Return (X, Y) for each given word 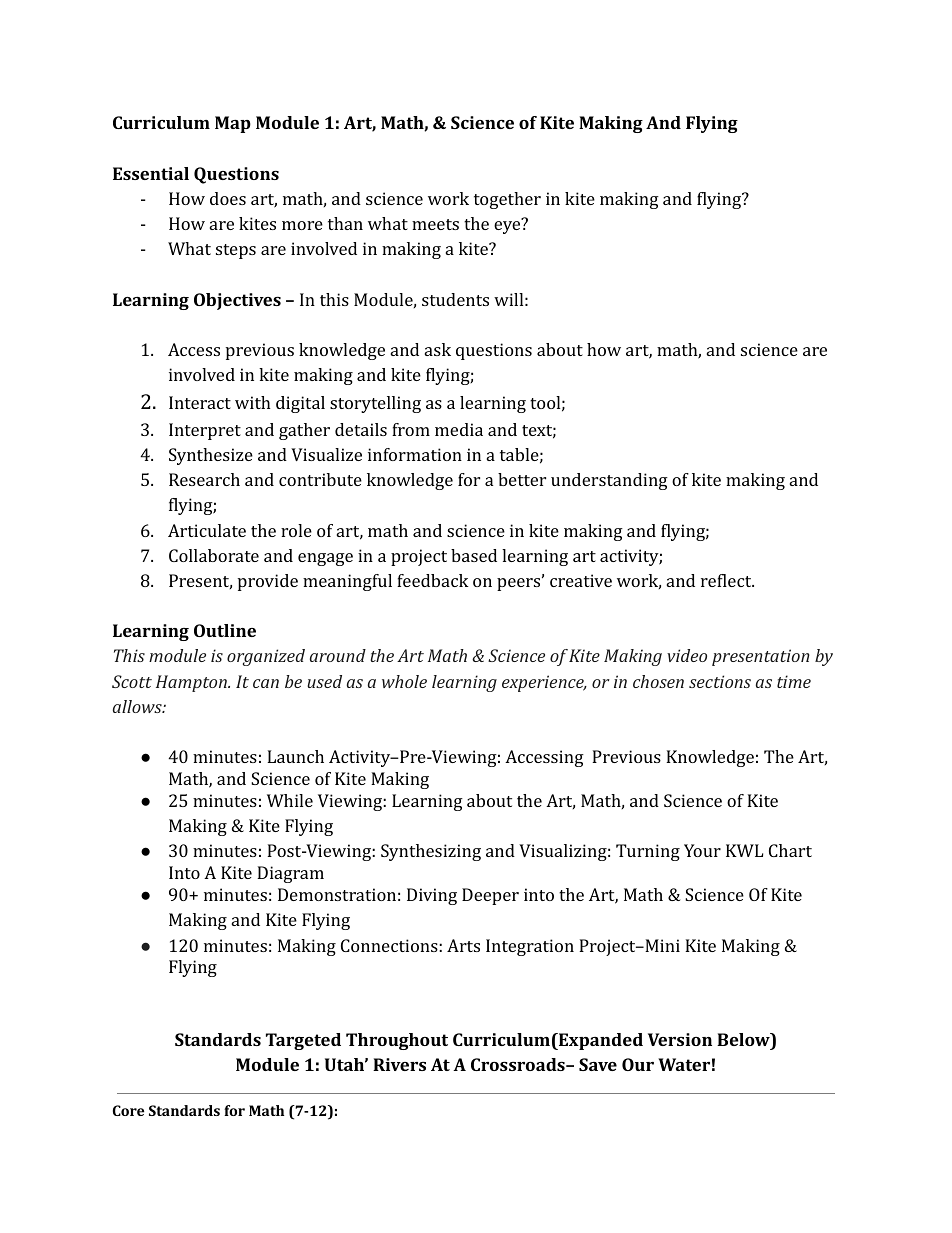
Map (233, 124)
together (507, 200)
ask (438, 349)
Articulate (207, 530)
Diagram (290, 874)
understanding (609, 481)
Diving (432, 896)
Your (702, 850)
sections (720, 681)
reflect (727, 580)
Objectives (237, 301)
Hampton (192, 683)
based (474, 555)
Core (128, 1110)
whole (404, 681)
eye (508, 226)
